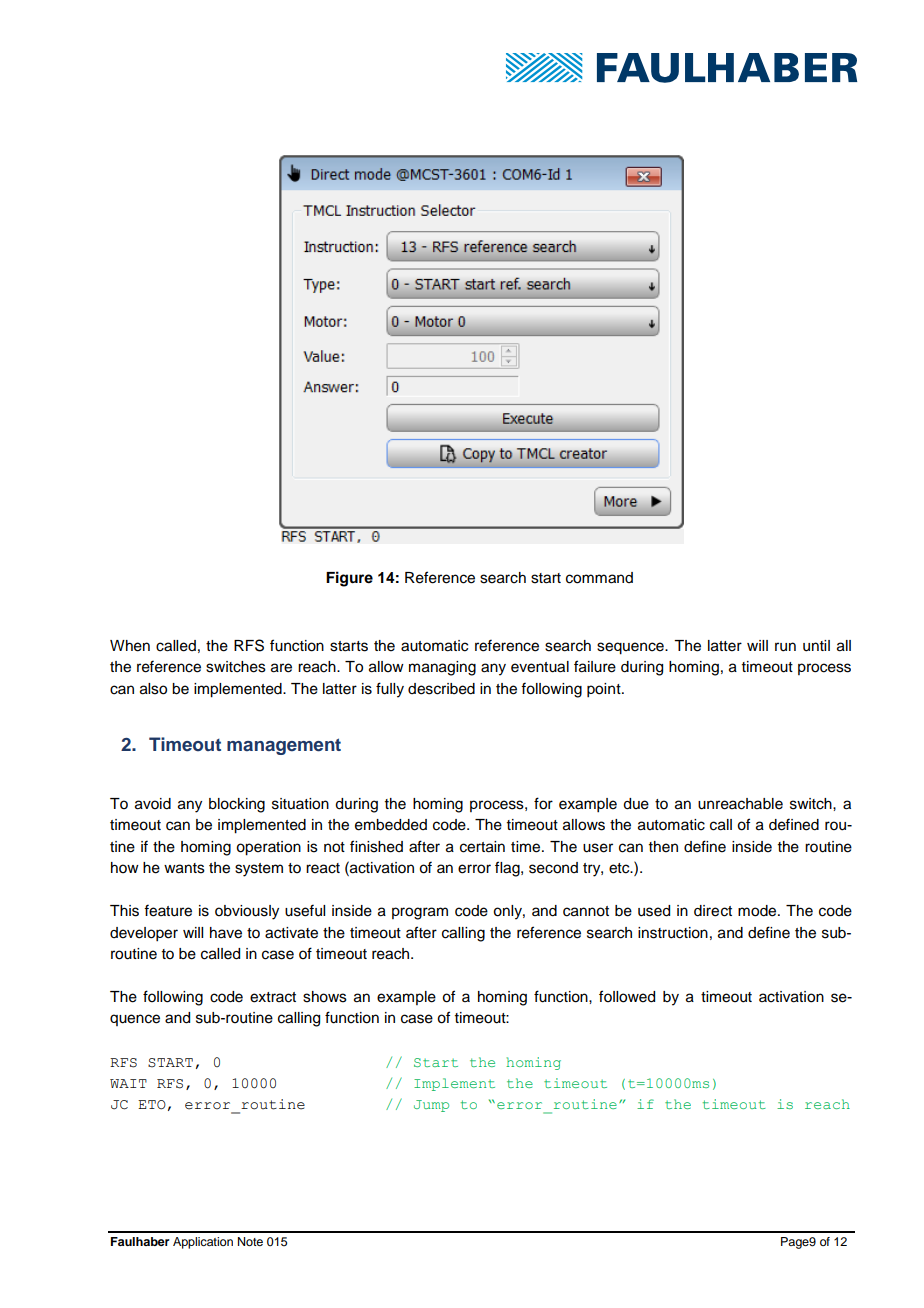  What do you see at coordinates (130, 646) in the document?
I see `When` at bounding box center [130, 646].
